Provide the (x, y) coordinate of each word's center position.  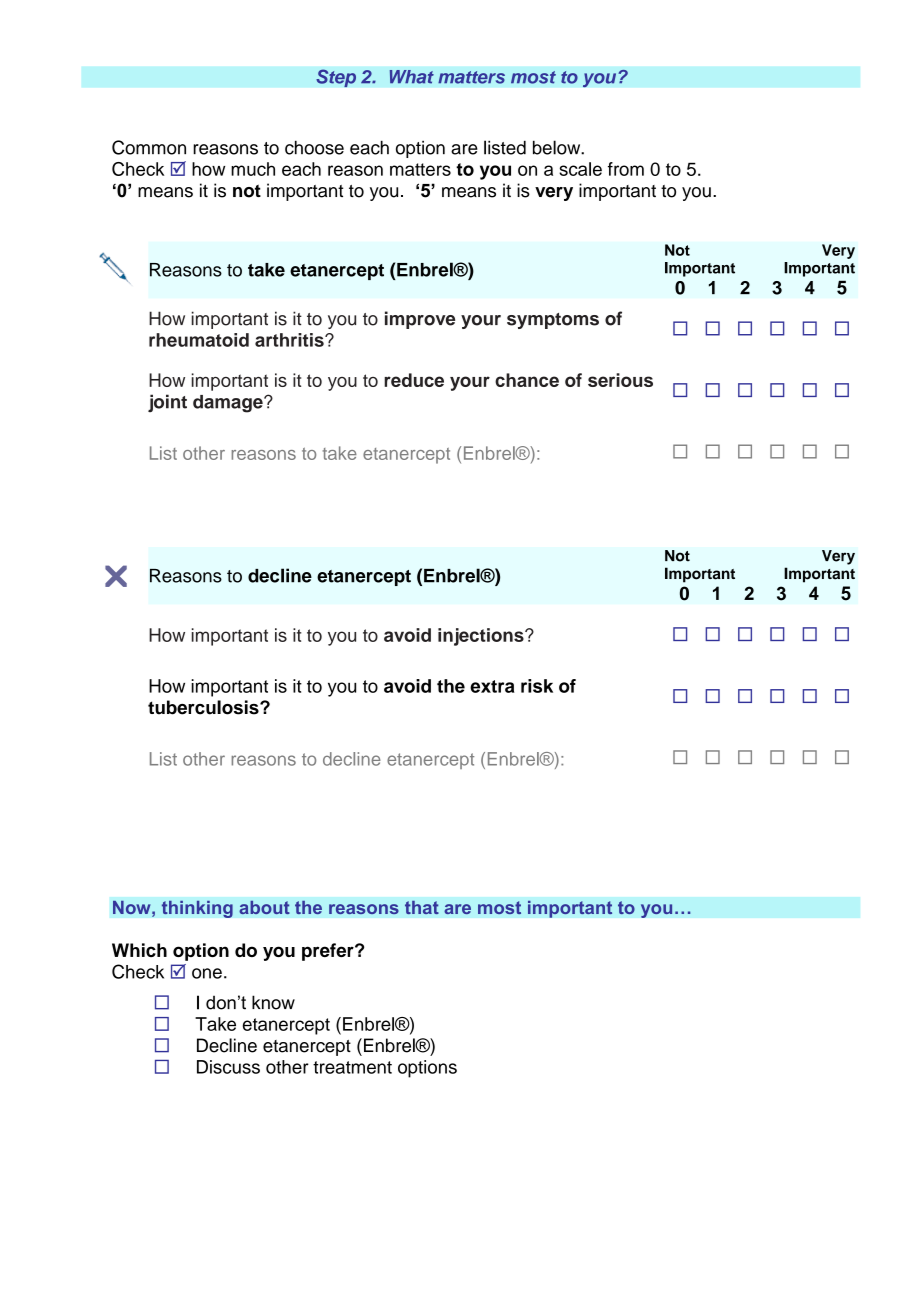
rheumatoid (199, 340)
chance (527, 380)
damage (229, 404)
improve (420, 320)
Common (149, 147)
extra (492, 686)
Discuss (228, 1067)
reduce (414, 380)
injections (482, 637)
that (422, 907)
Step (336, 78)
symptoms (553, 321)
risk (537, 686)
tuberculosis (204, 707)
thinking (197, 909)
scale (580, 169)
